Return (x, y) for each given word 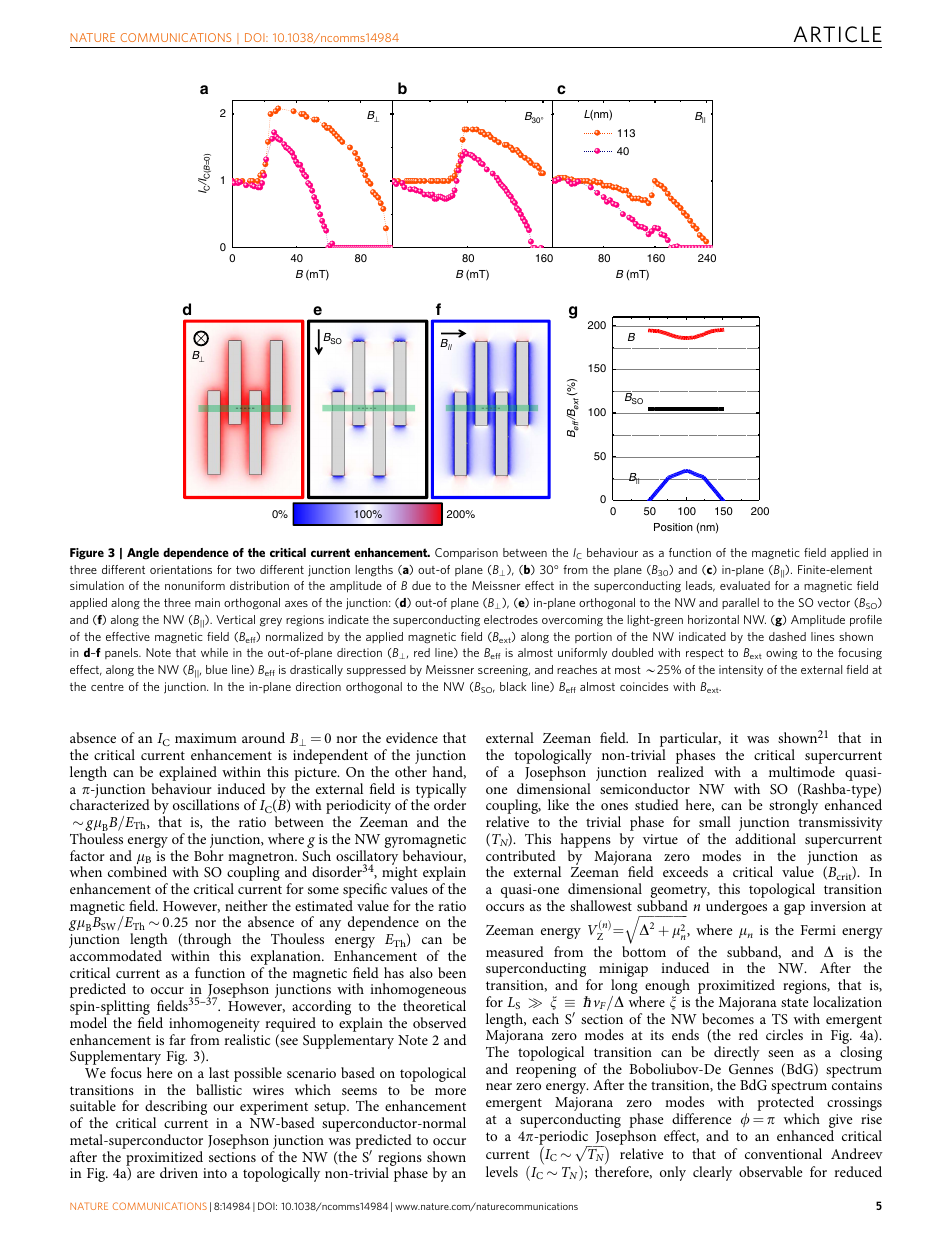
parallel (740, 603)
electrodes (511, 619)
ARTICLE (838, 34)
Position (673, 527)
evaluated (745, 585)
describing (176, 1109)
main (207, 602)
